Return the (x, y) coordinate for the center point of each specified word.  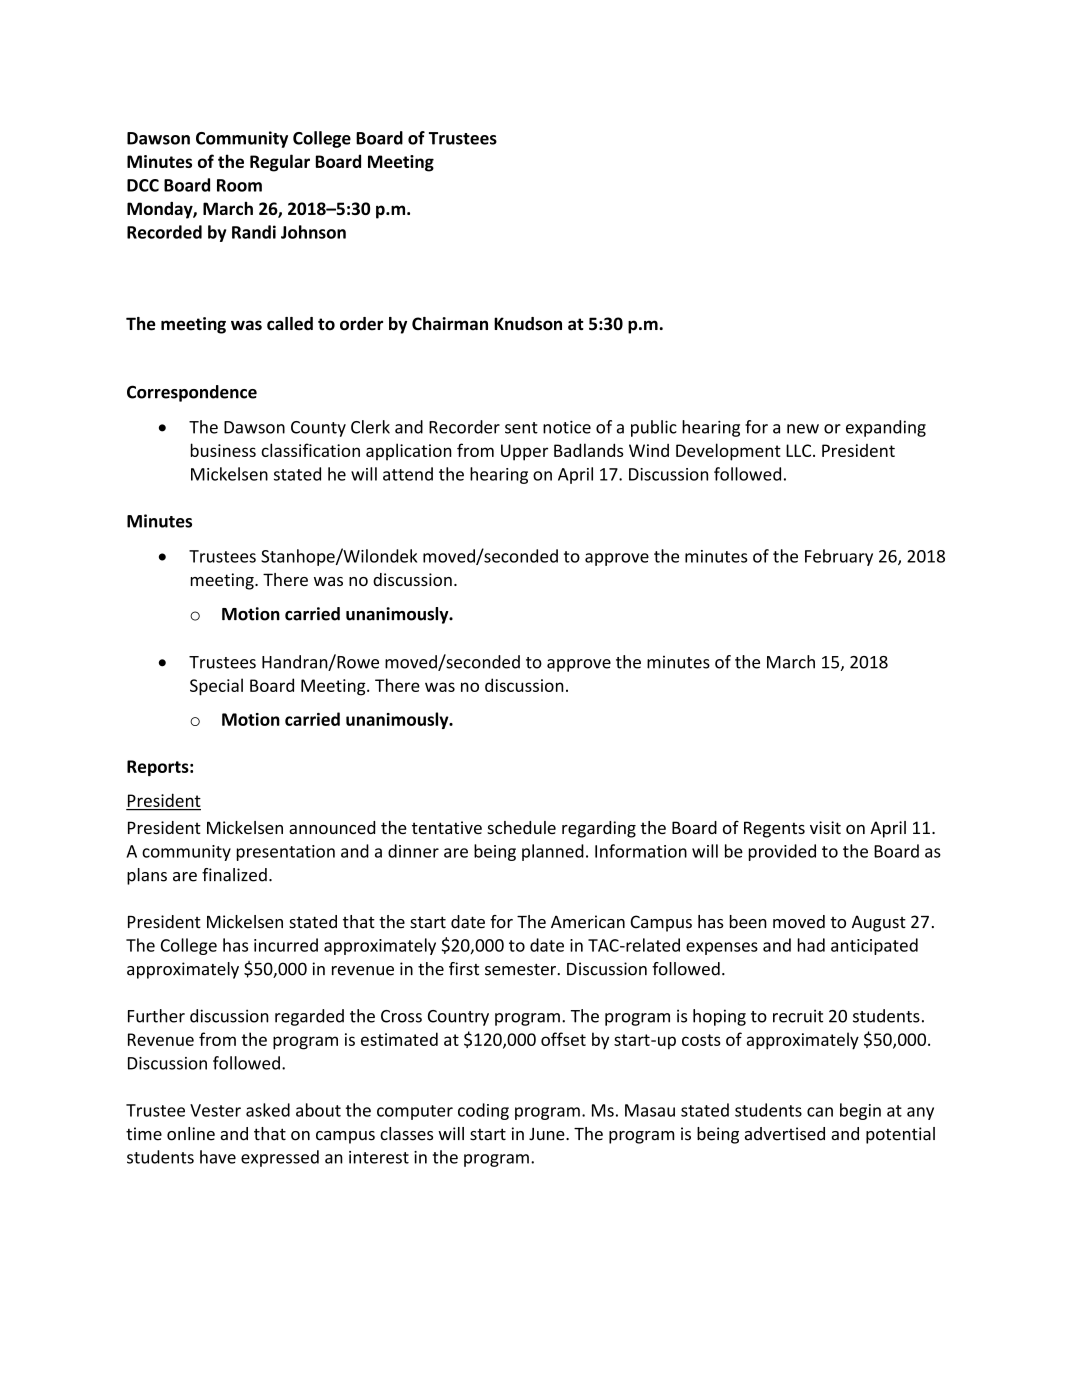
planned (553, 852)
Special (216, 687)
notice (567, 427)
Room (239, 185)
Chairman (450, 323)
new (803, 429)
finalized (234, 875)
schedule (521, 827)
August (879, 924)
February (839, 557)
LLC (800, 450)
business (223, 450)
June (548, 1134)
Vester (215, 1110)
